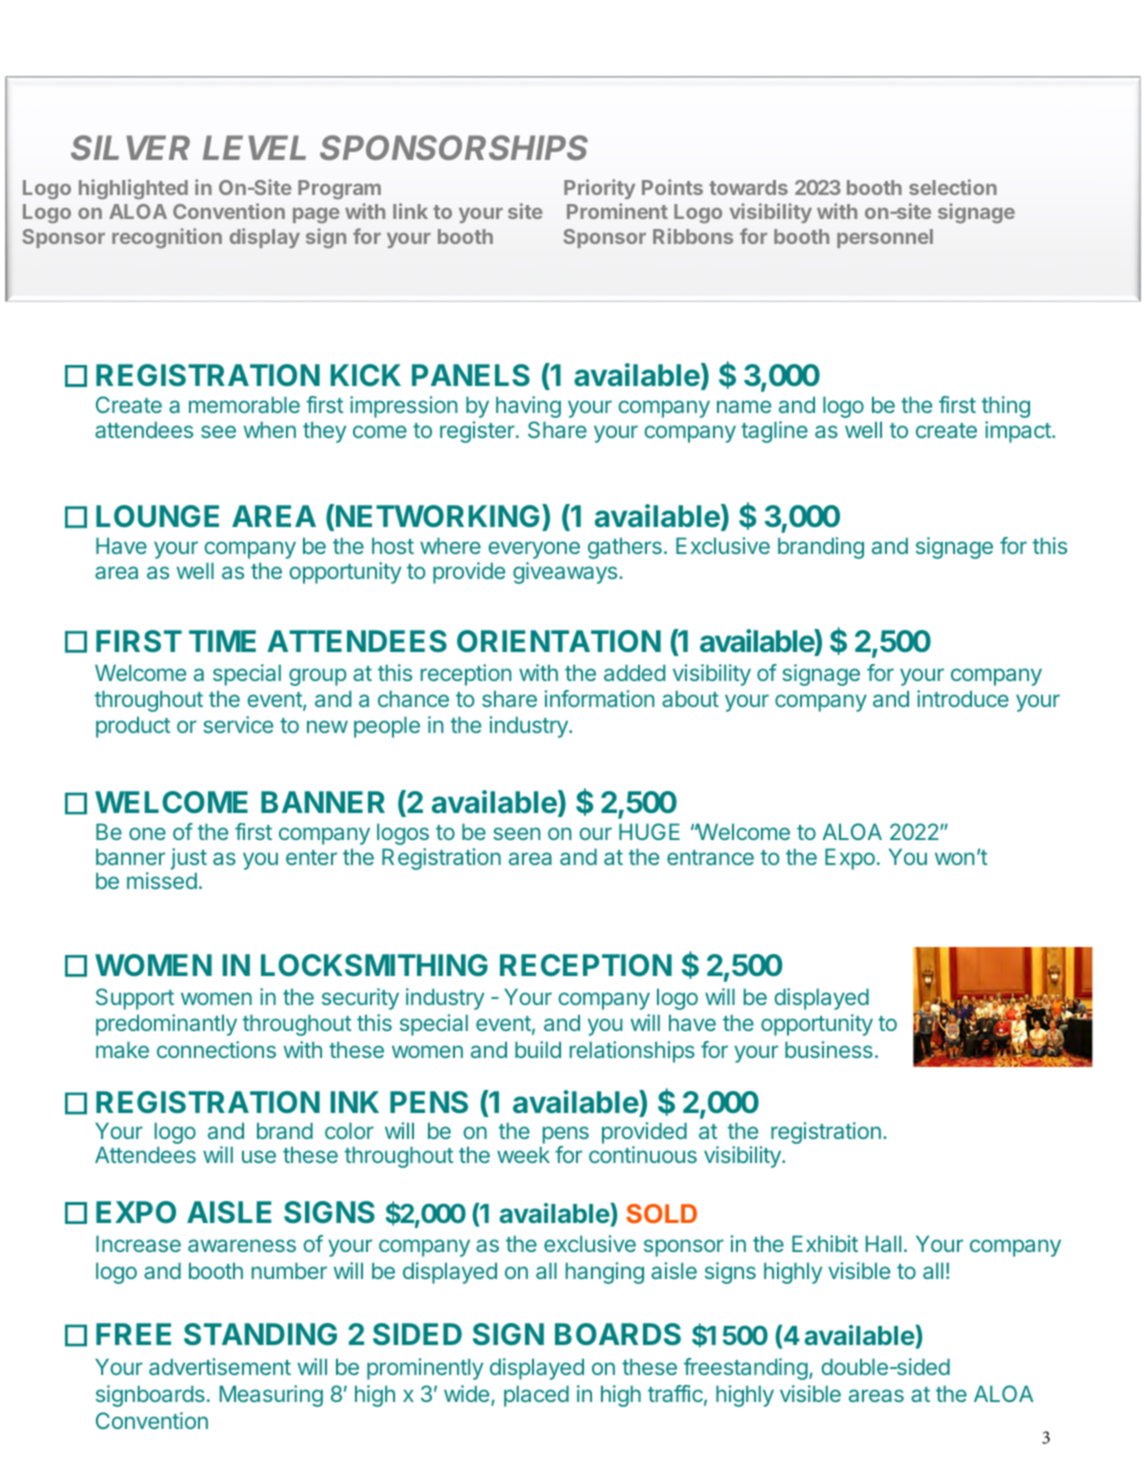 This image has height=1481, width=1145. Describe the element at coordinates (538, 1049) in the image. I see `build` at that location.
